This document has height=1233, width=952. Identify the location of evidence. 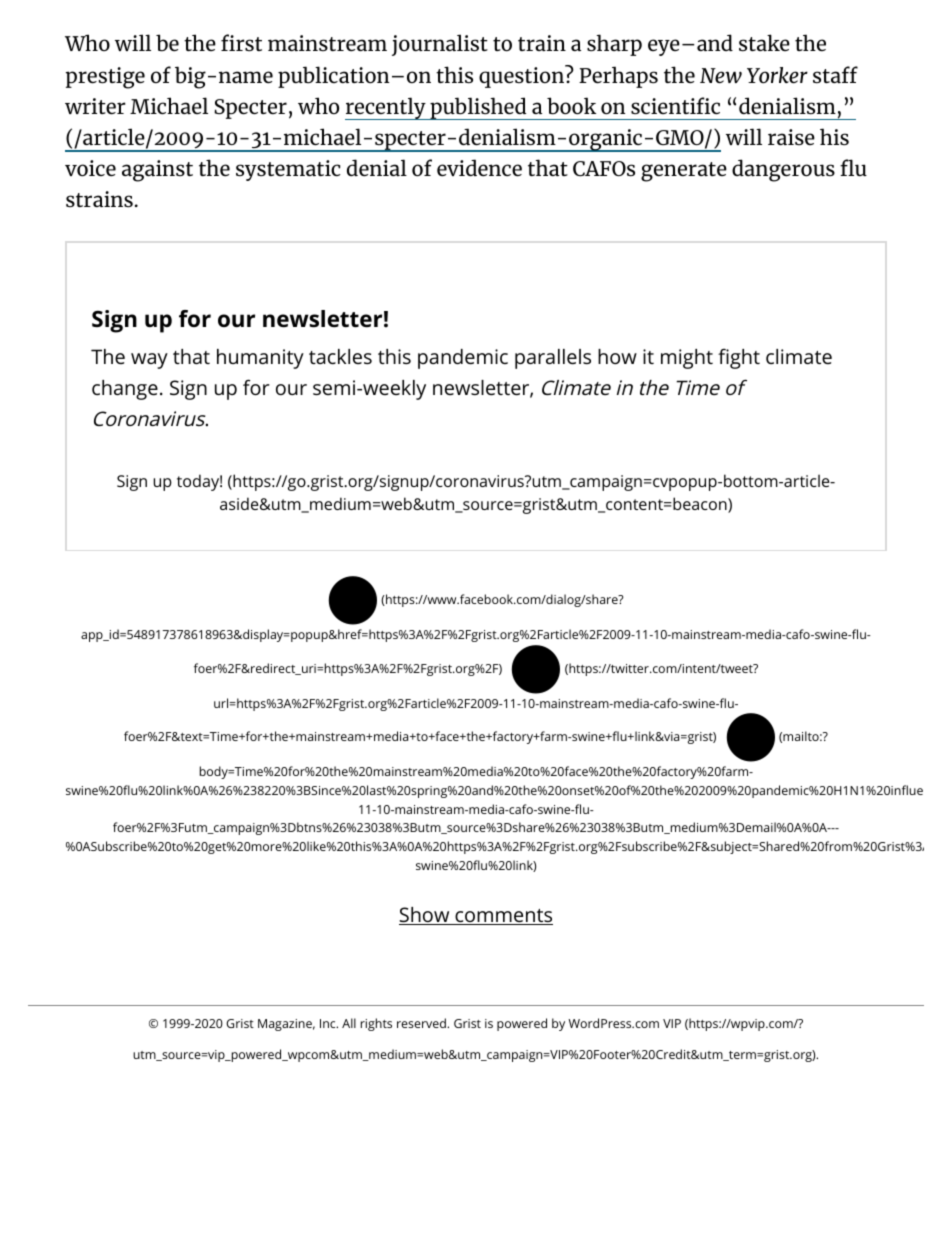
(479, 168).
